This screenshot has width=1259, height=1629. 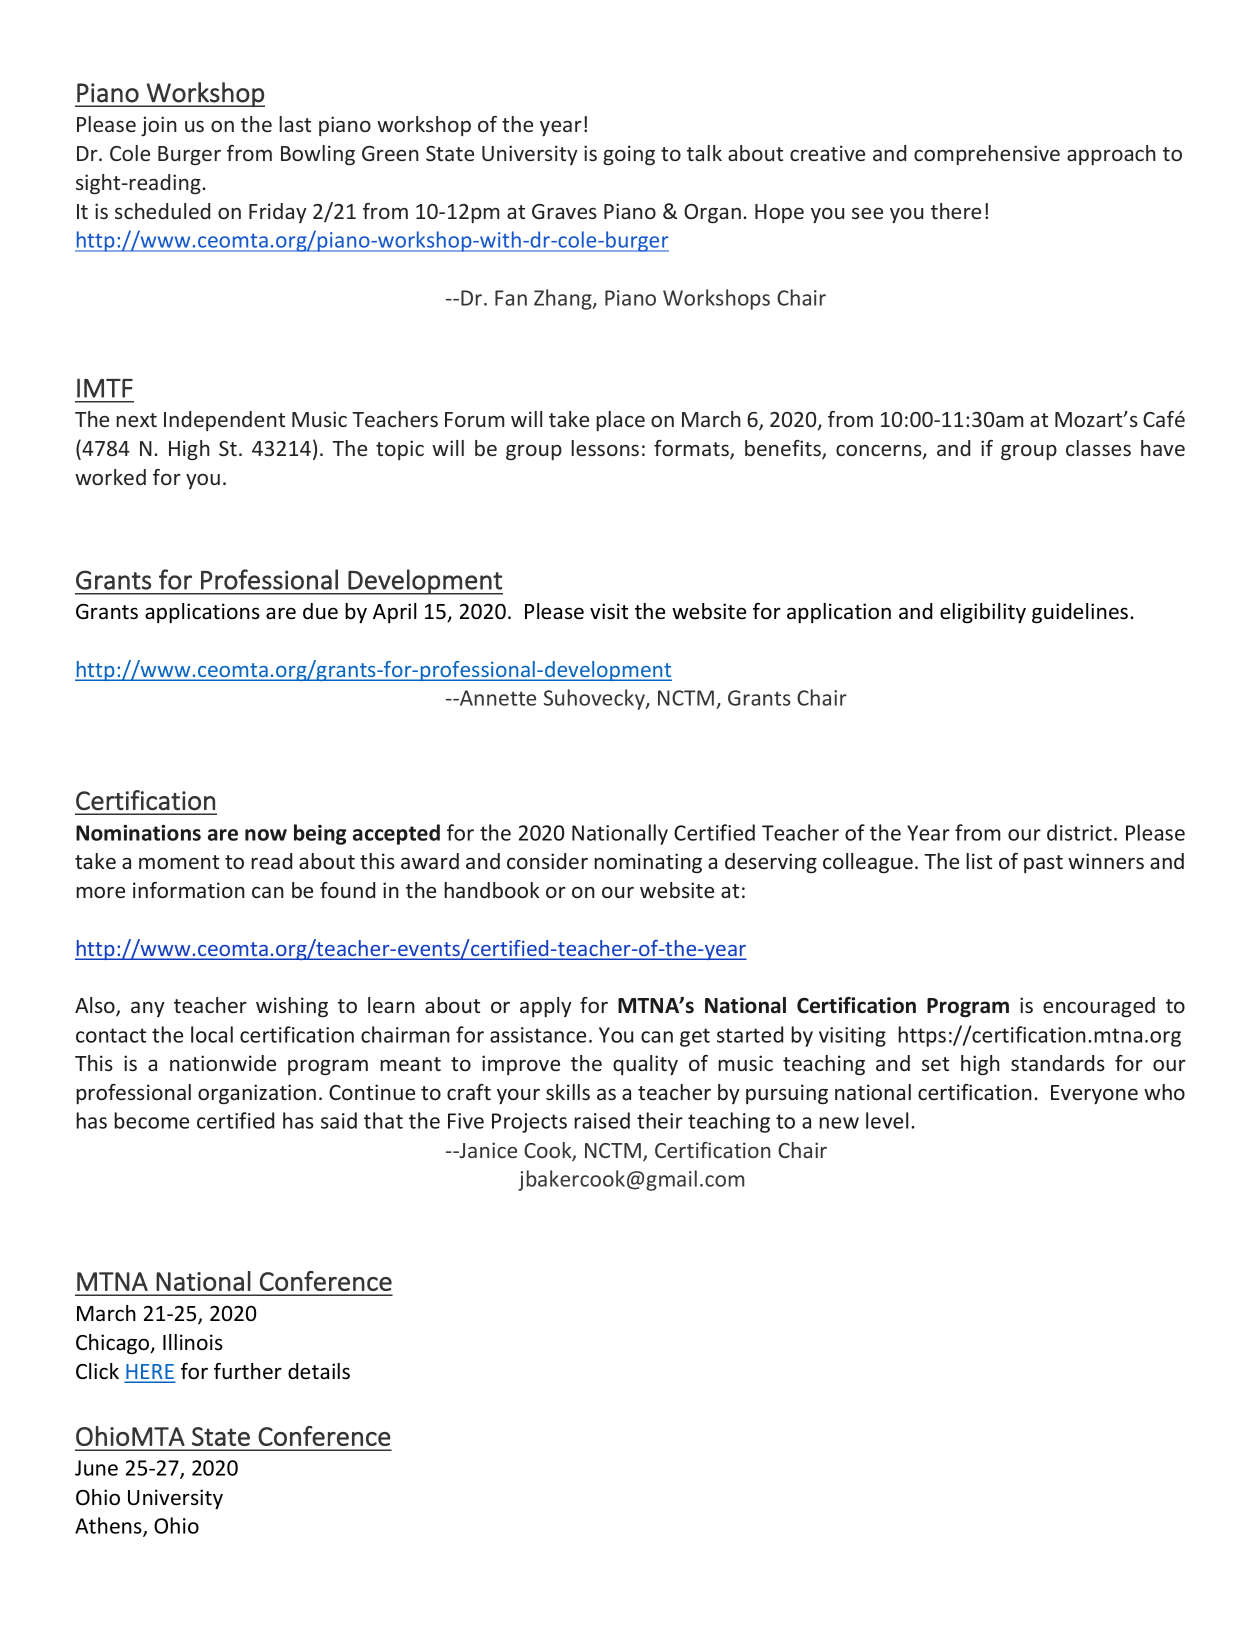 What do you see at coordinates (987, 155) in the screenshot?
I see `comprehensive` at bounding box center [987, 155].
